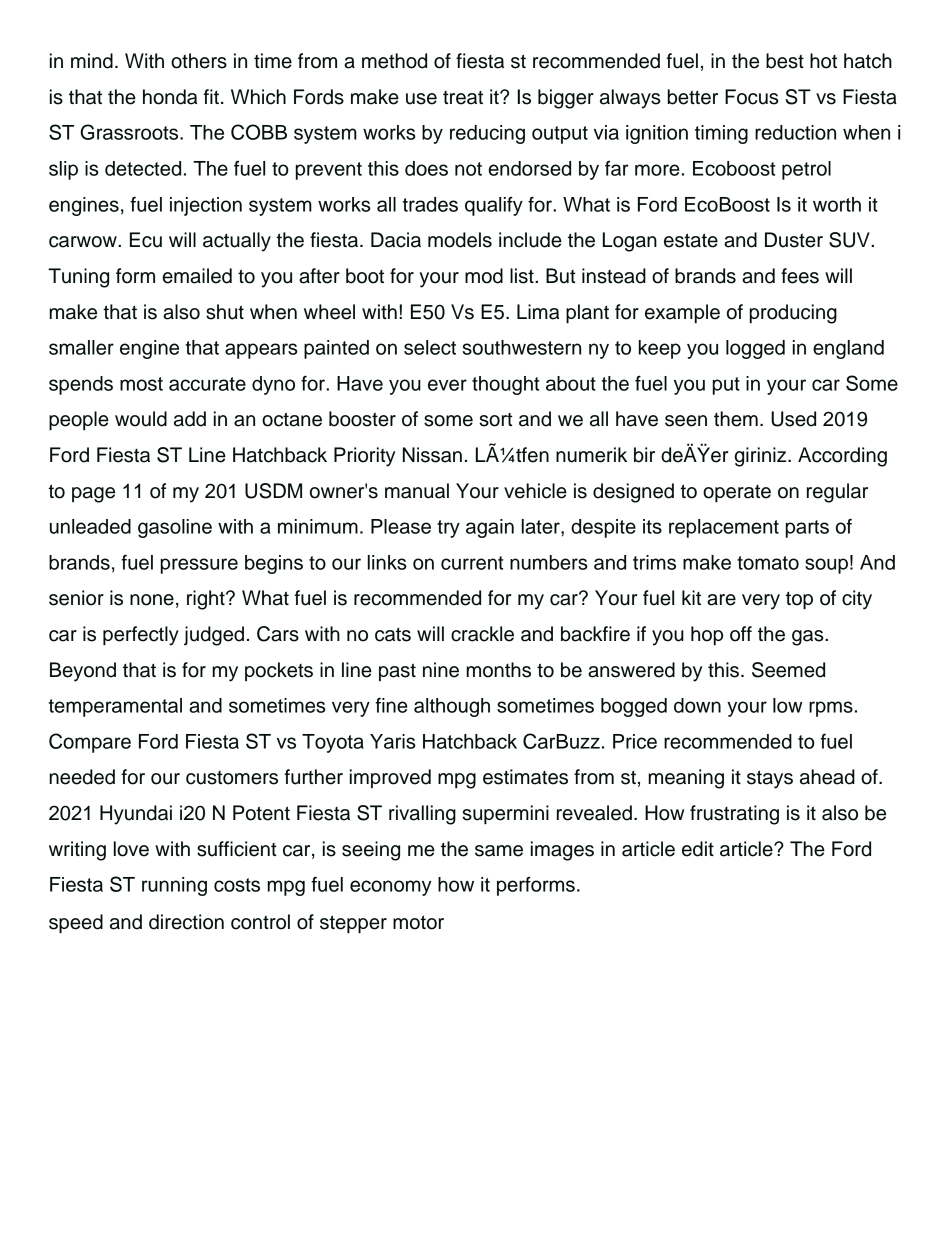  Describe the element at coordinates (197, 276) in the image. I see `emailed` at that location.
